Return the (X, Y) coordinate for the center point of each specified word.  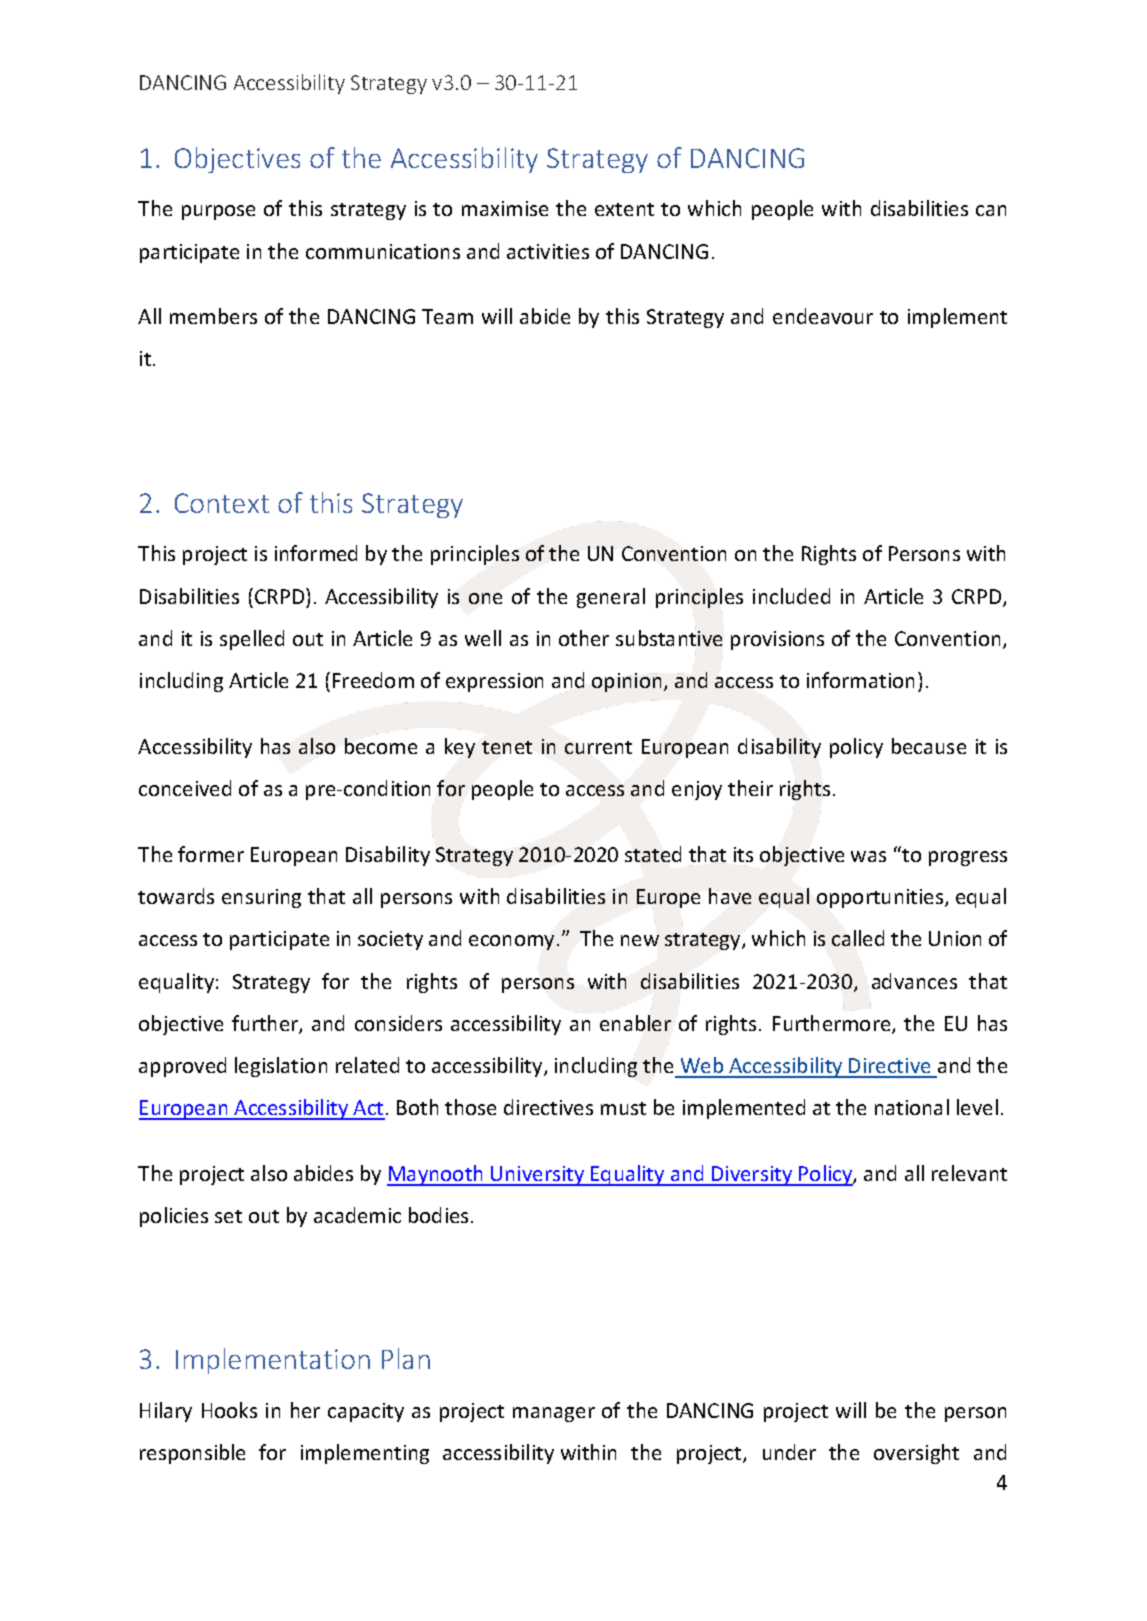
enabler (635, 1023)
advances (914, 981)
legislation (281, 1067)
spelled (252, 640)
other (584, 638)
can (991, 210)
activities (548, 251)
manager (554, 1414)
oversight (916, 1454)
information (860, 680)
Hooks (229, 1410)
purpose (218, 212)
